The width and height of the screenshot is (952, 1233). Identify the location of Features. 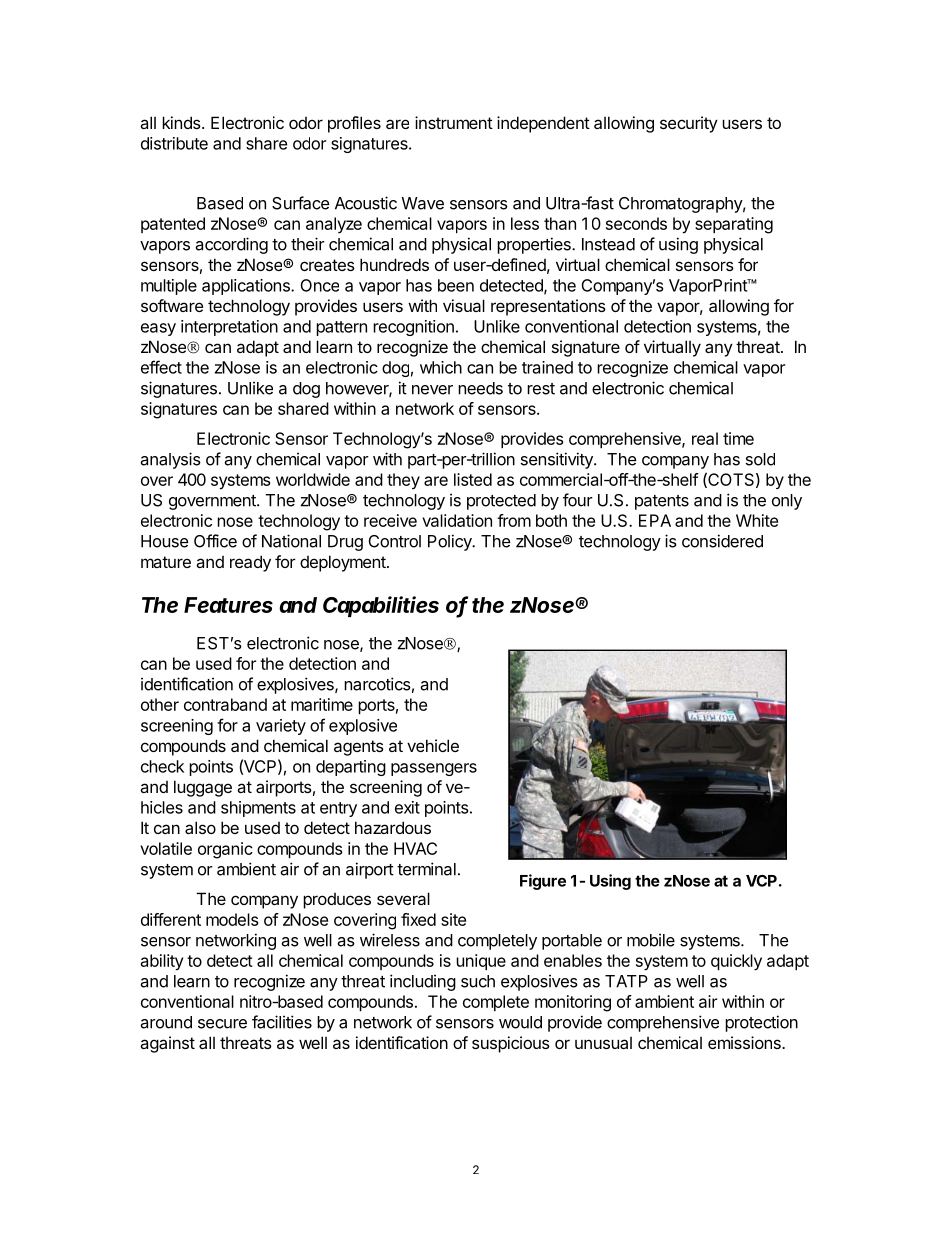
(228, 605).
